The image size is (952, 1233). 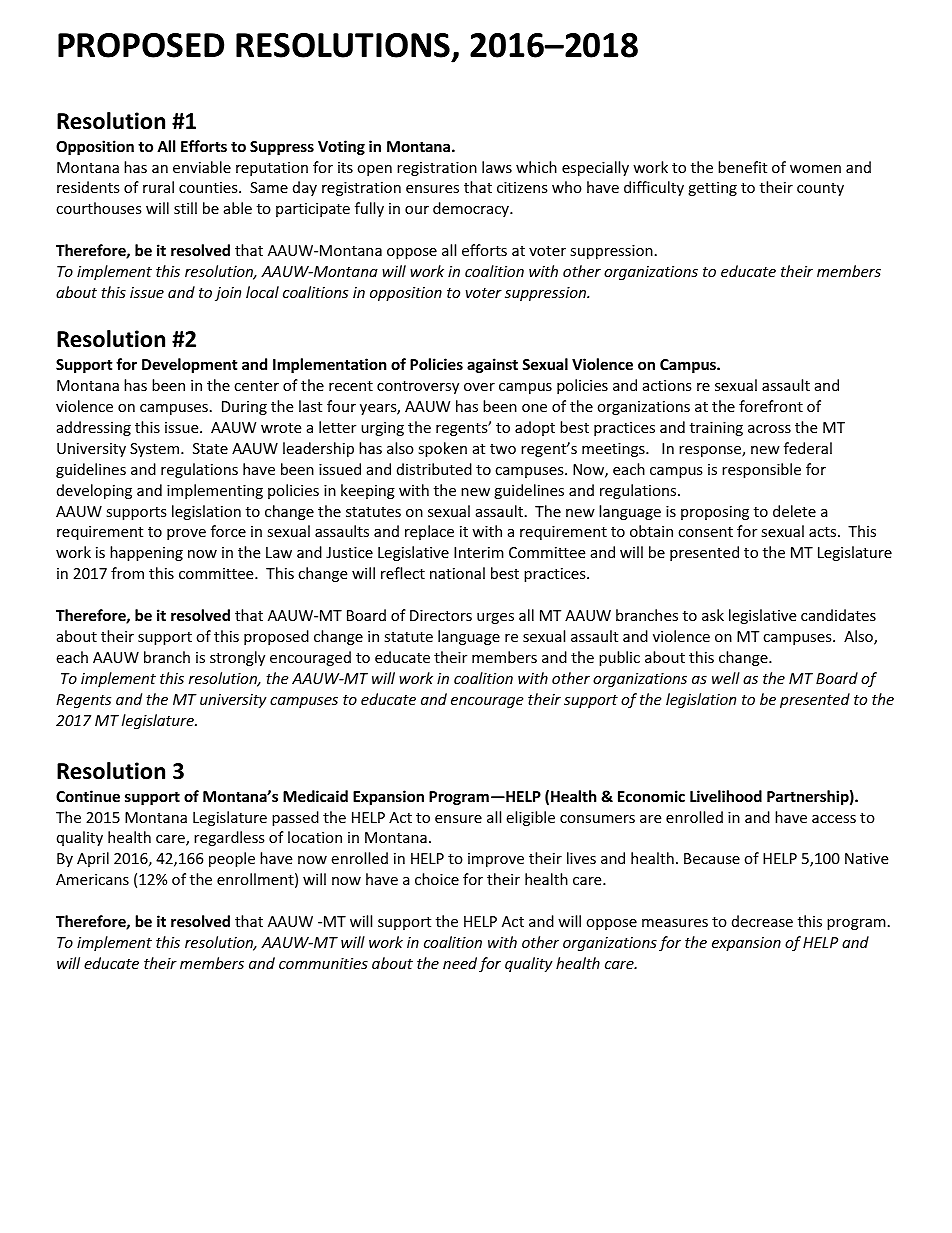 What do you see at coordinates (158, 187) in the page?
I see `rural` at bounding box center [158, 187].
